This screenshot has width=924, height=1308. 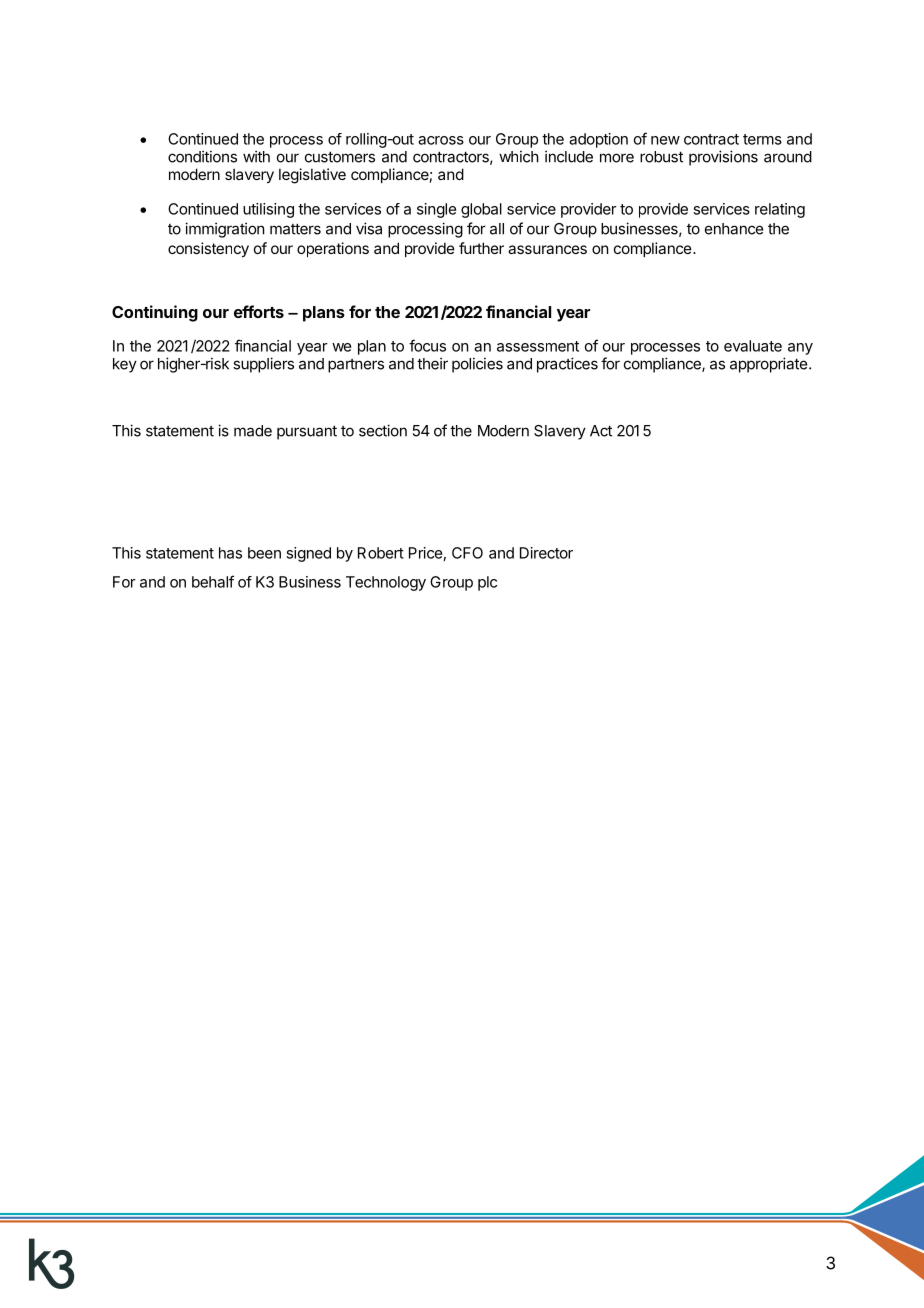 I want to click on policies, so click(x=477, y=365).
